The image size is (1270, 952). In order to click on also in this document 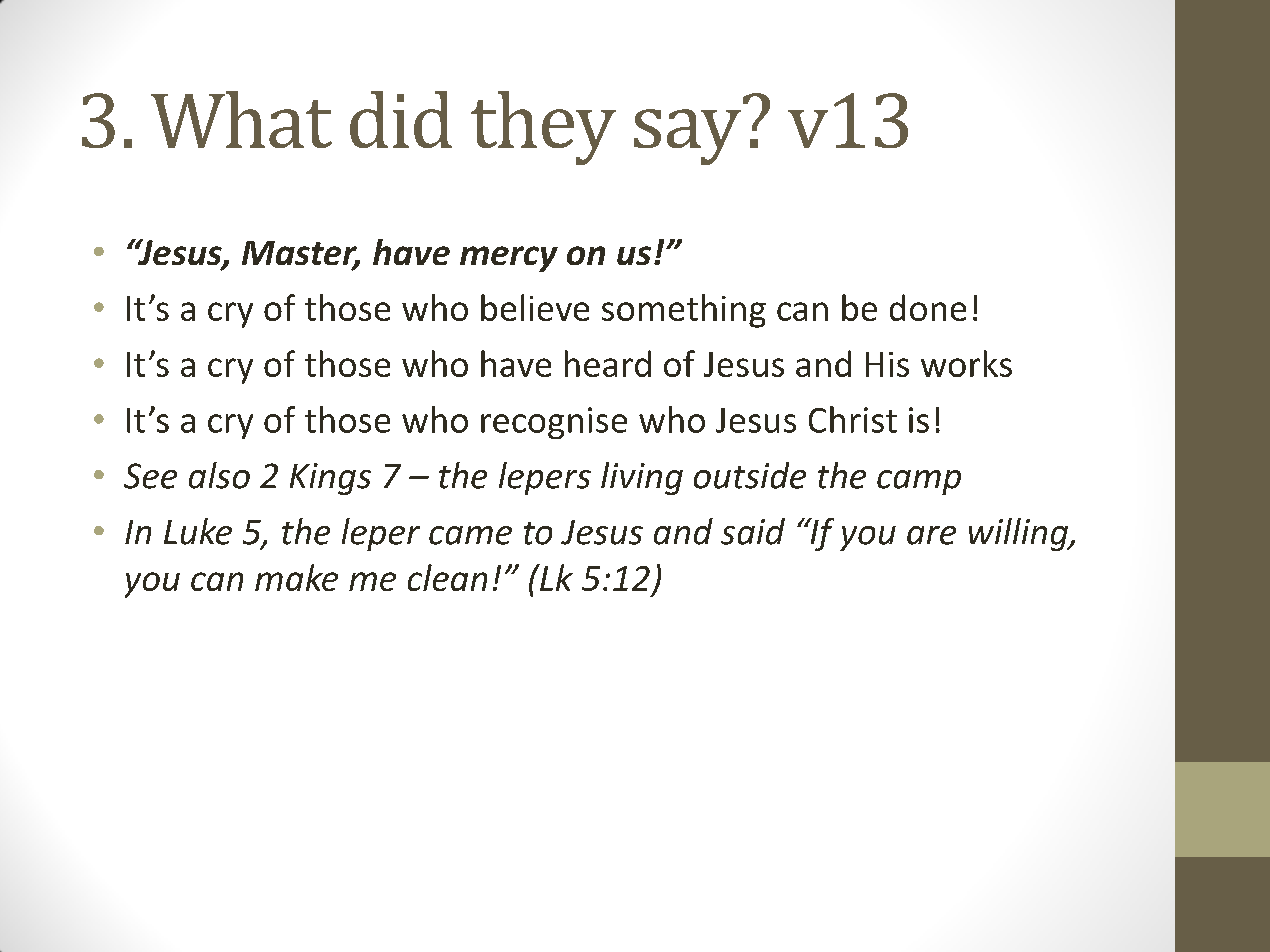, I will do `click(219, 475)`.
